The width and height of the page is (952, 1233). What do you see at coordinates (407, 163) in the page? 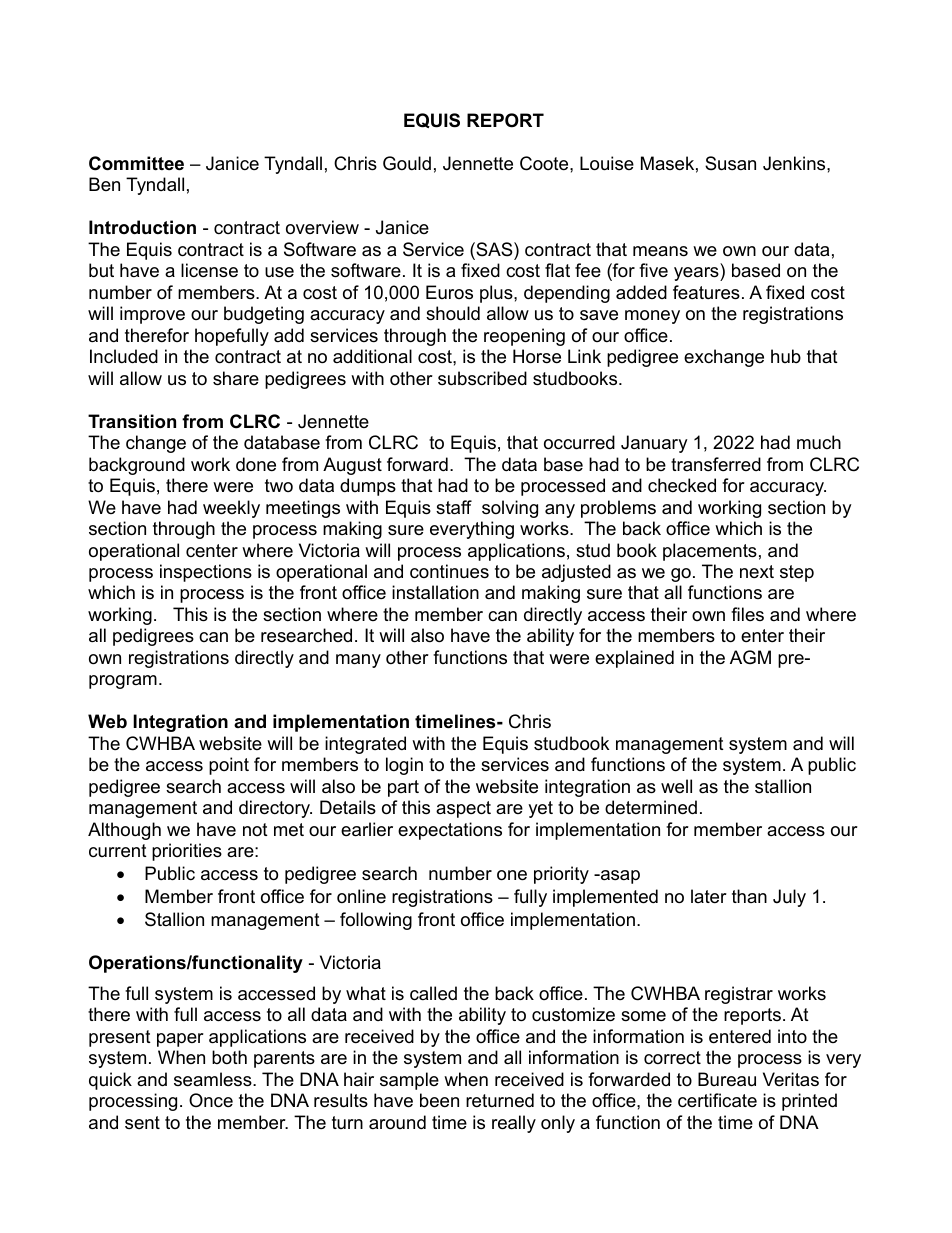
I see `Gould` at bounding box center [407, 163].
